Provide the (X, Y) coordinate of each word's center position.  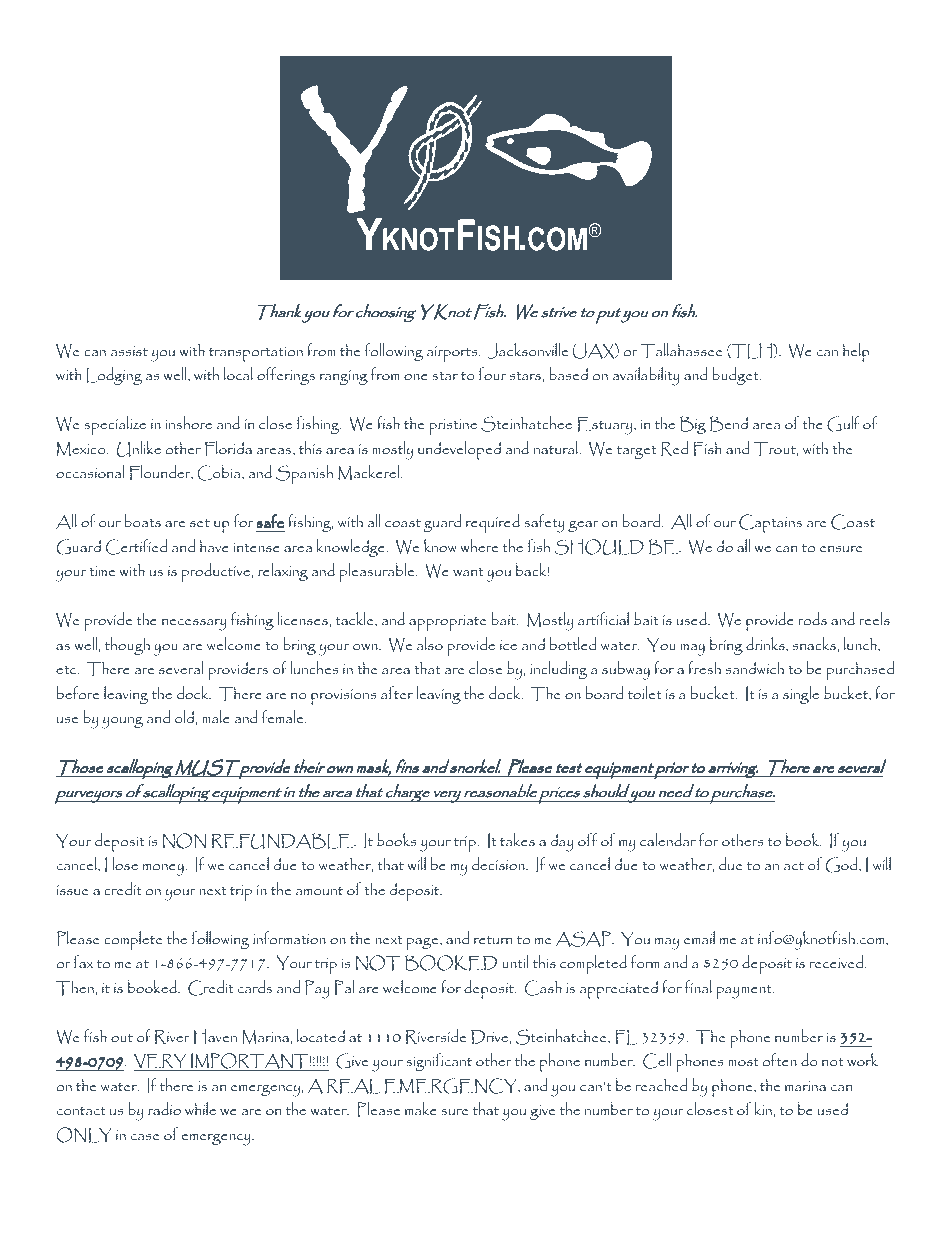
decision (499, 863)
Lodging (114, 376)
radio (164, 1108)
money (164, 870)
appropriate (448, 623)
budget (736, 376)
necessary (194, 625)
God (843, 865)
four (492, 373)
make (421, 1108)
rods (813, 618)
